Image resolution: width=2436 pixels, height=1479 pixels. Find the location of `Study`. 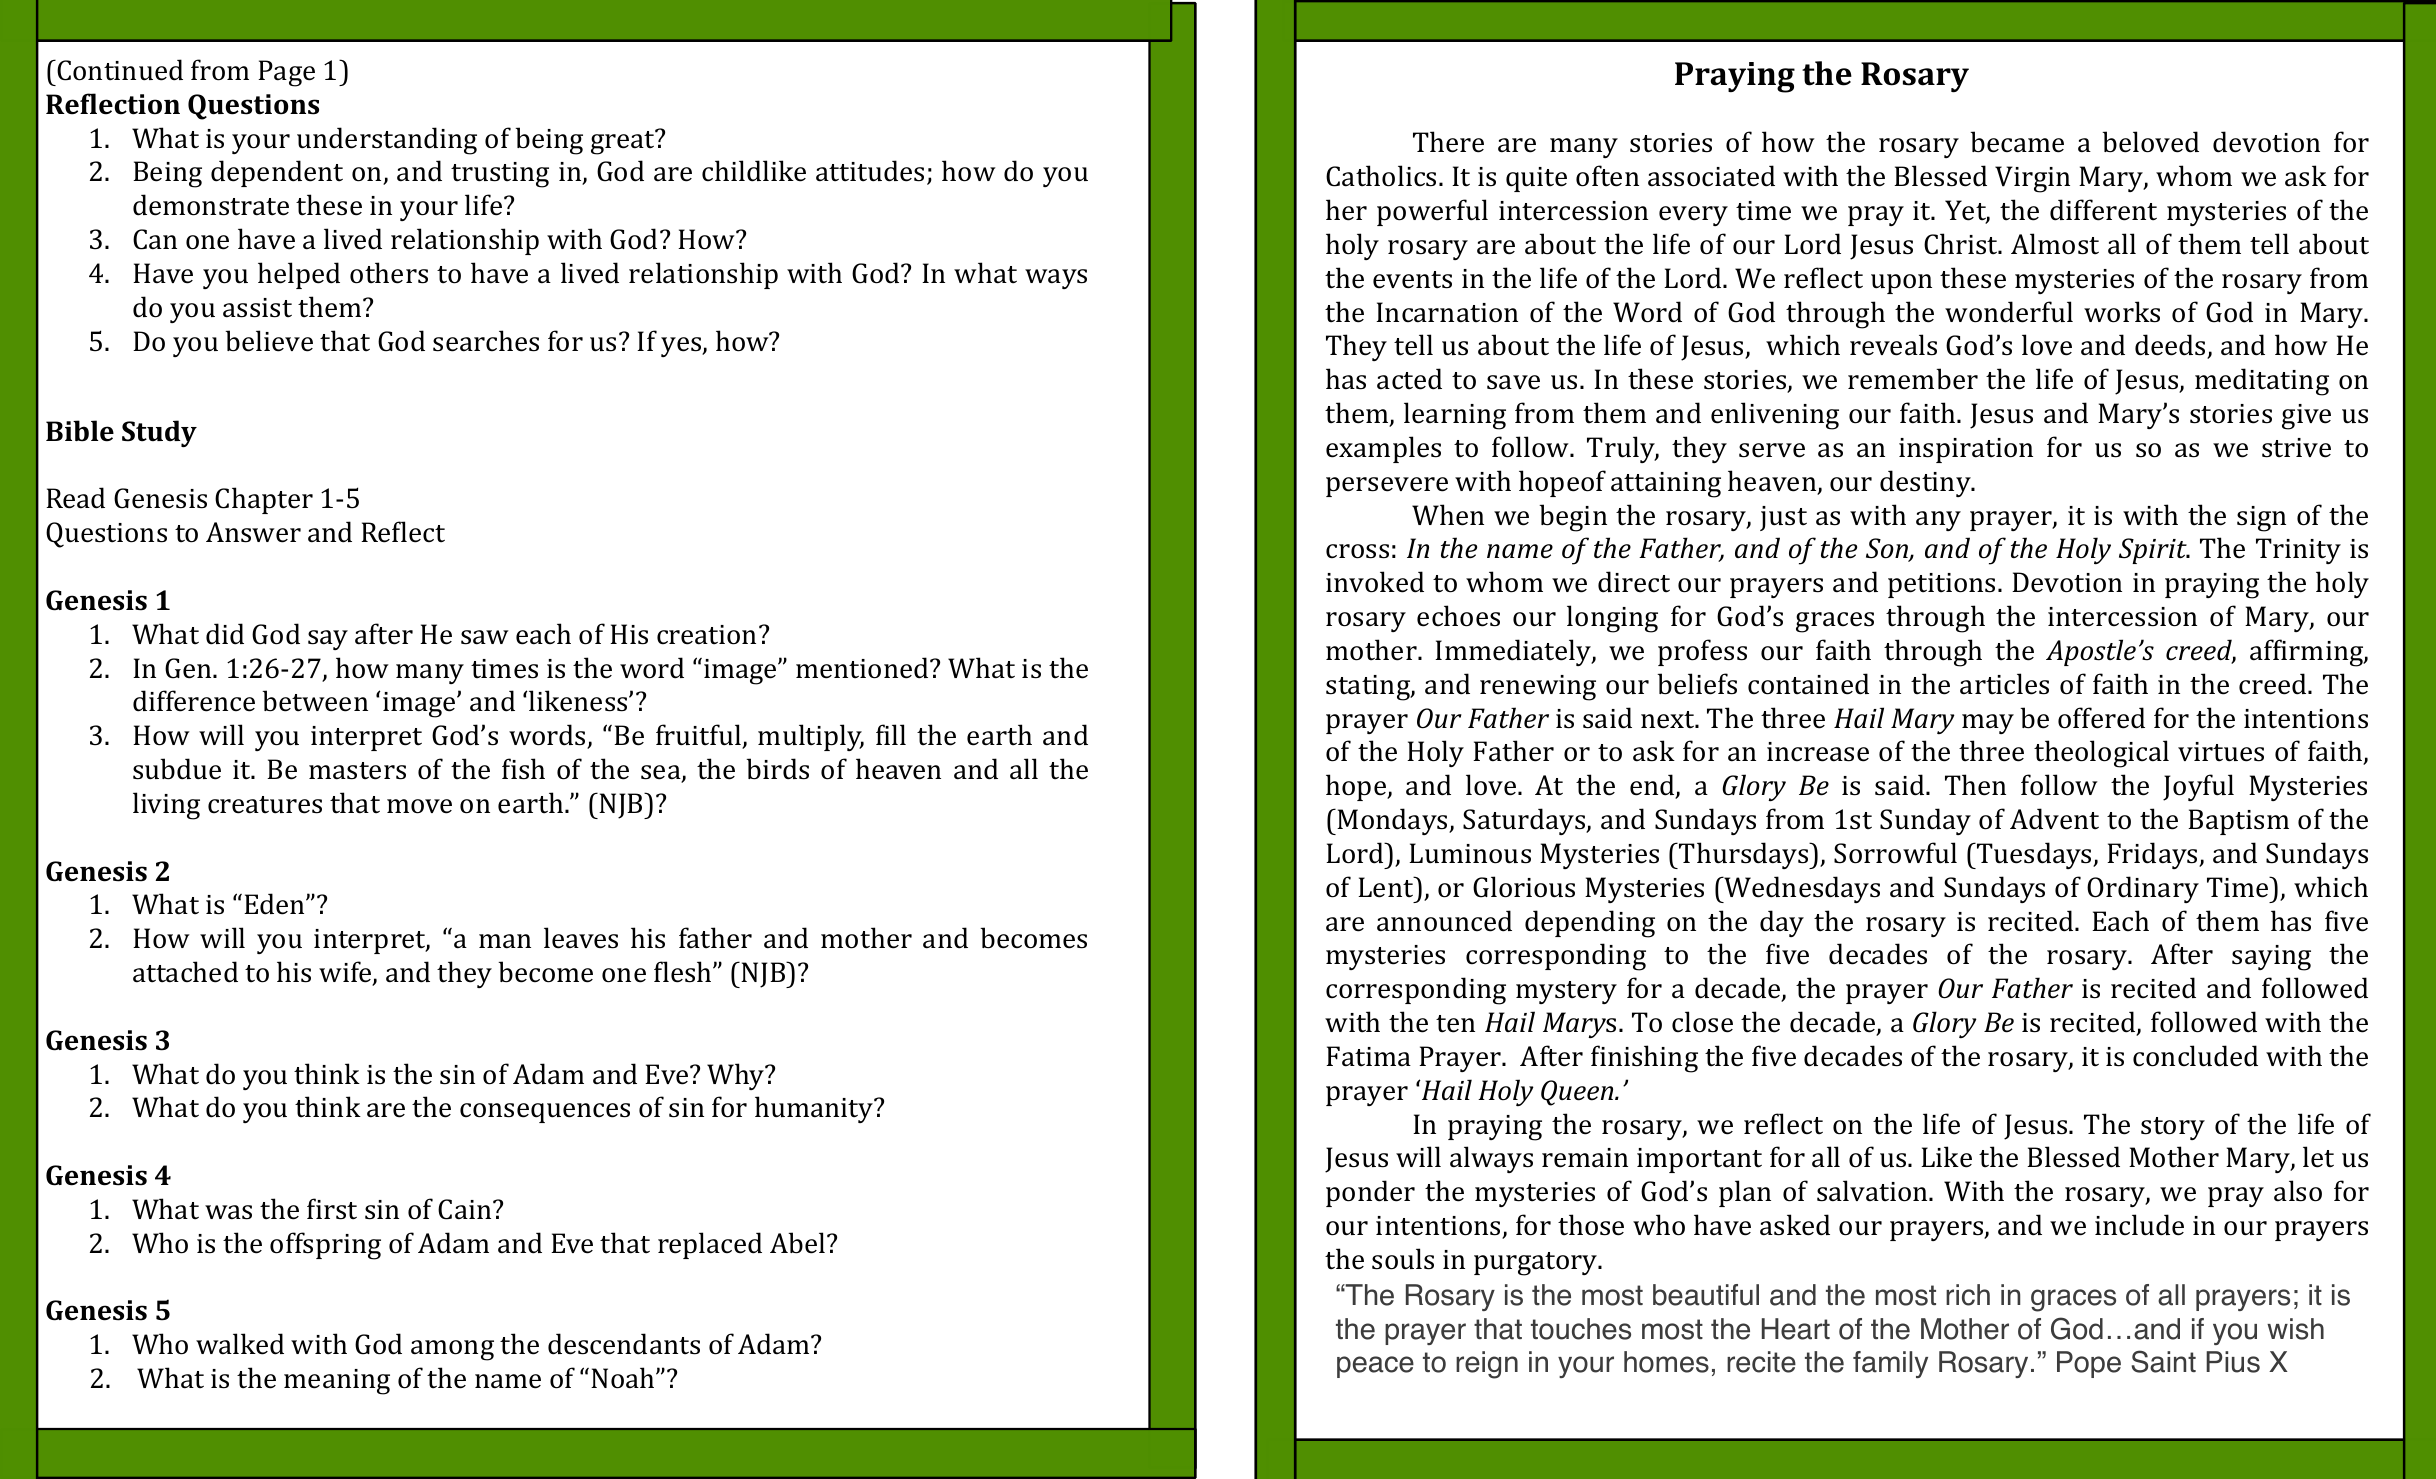

Study is located at coordinates (159, 433).
